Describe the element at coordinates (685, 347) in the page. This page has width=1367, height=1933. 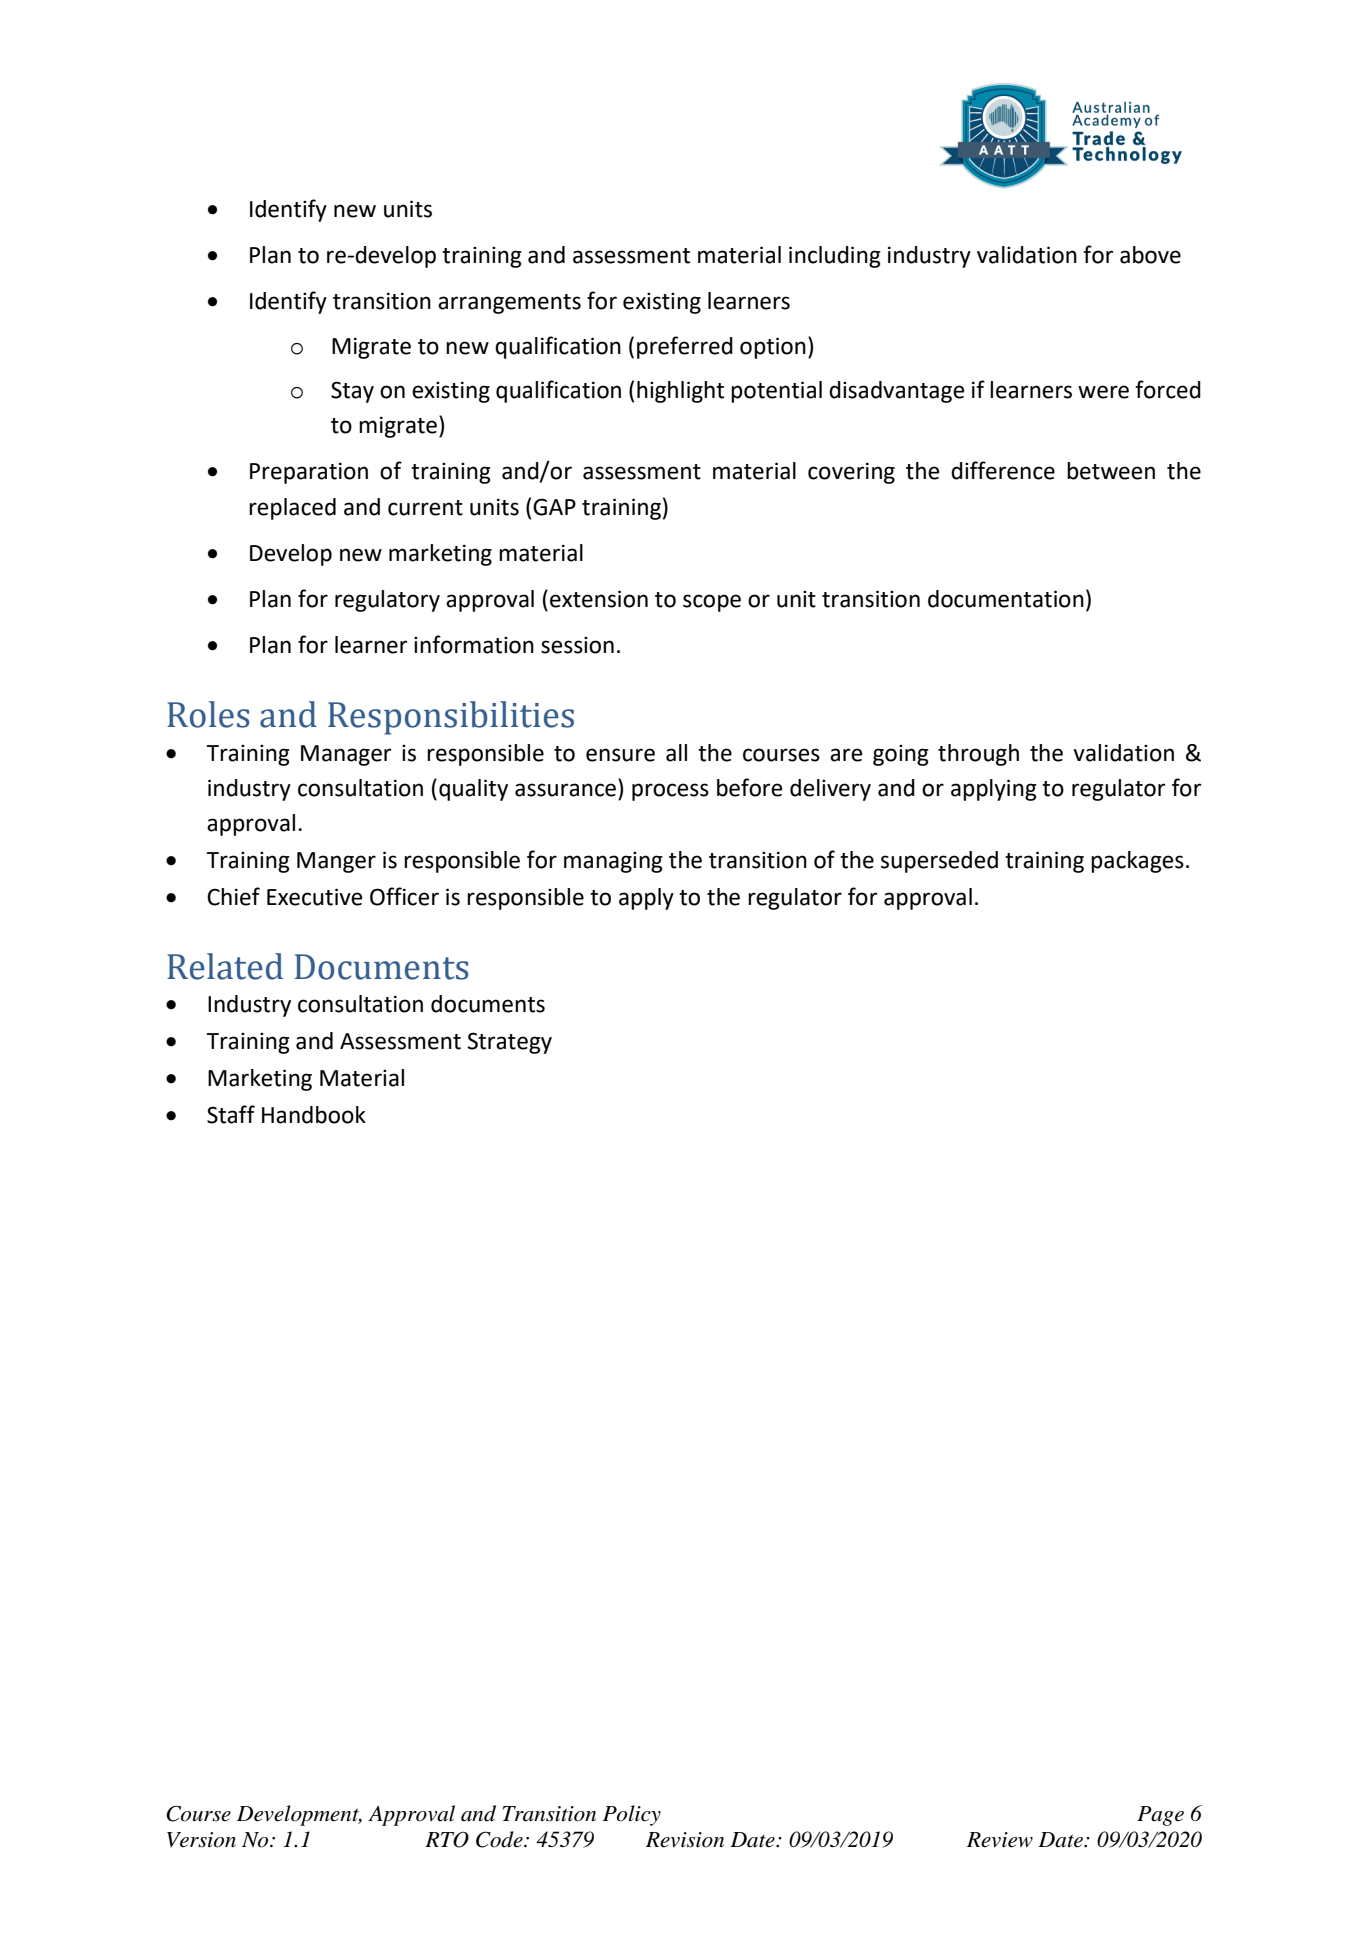
I see `preferred` at that location.
